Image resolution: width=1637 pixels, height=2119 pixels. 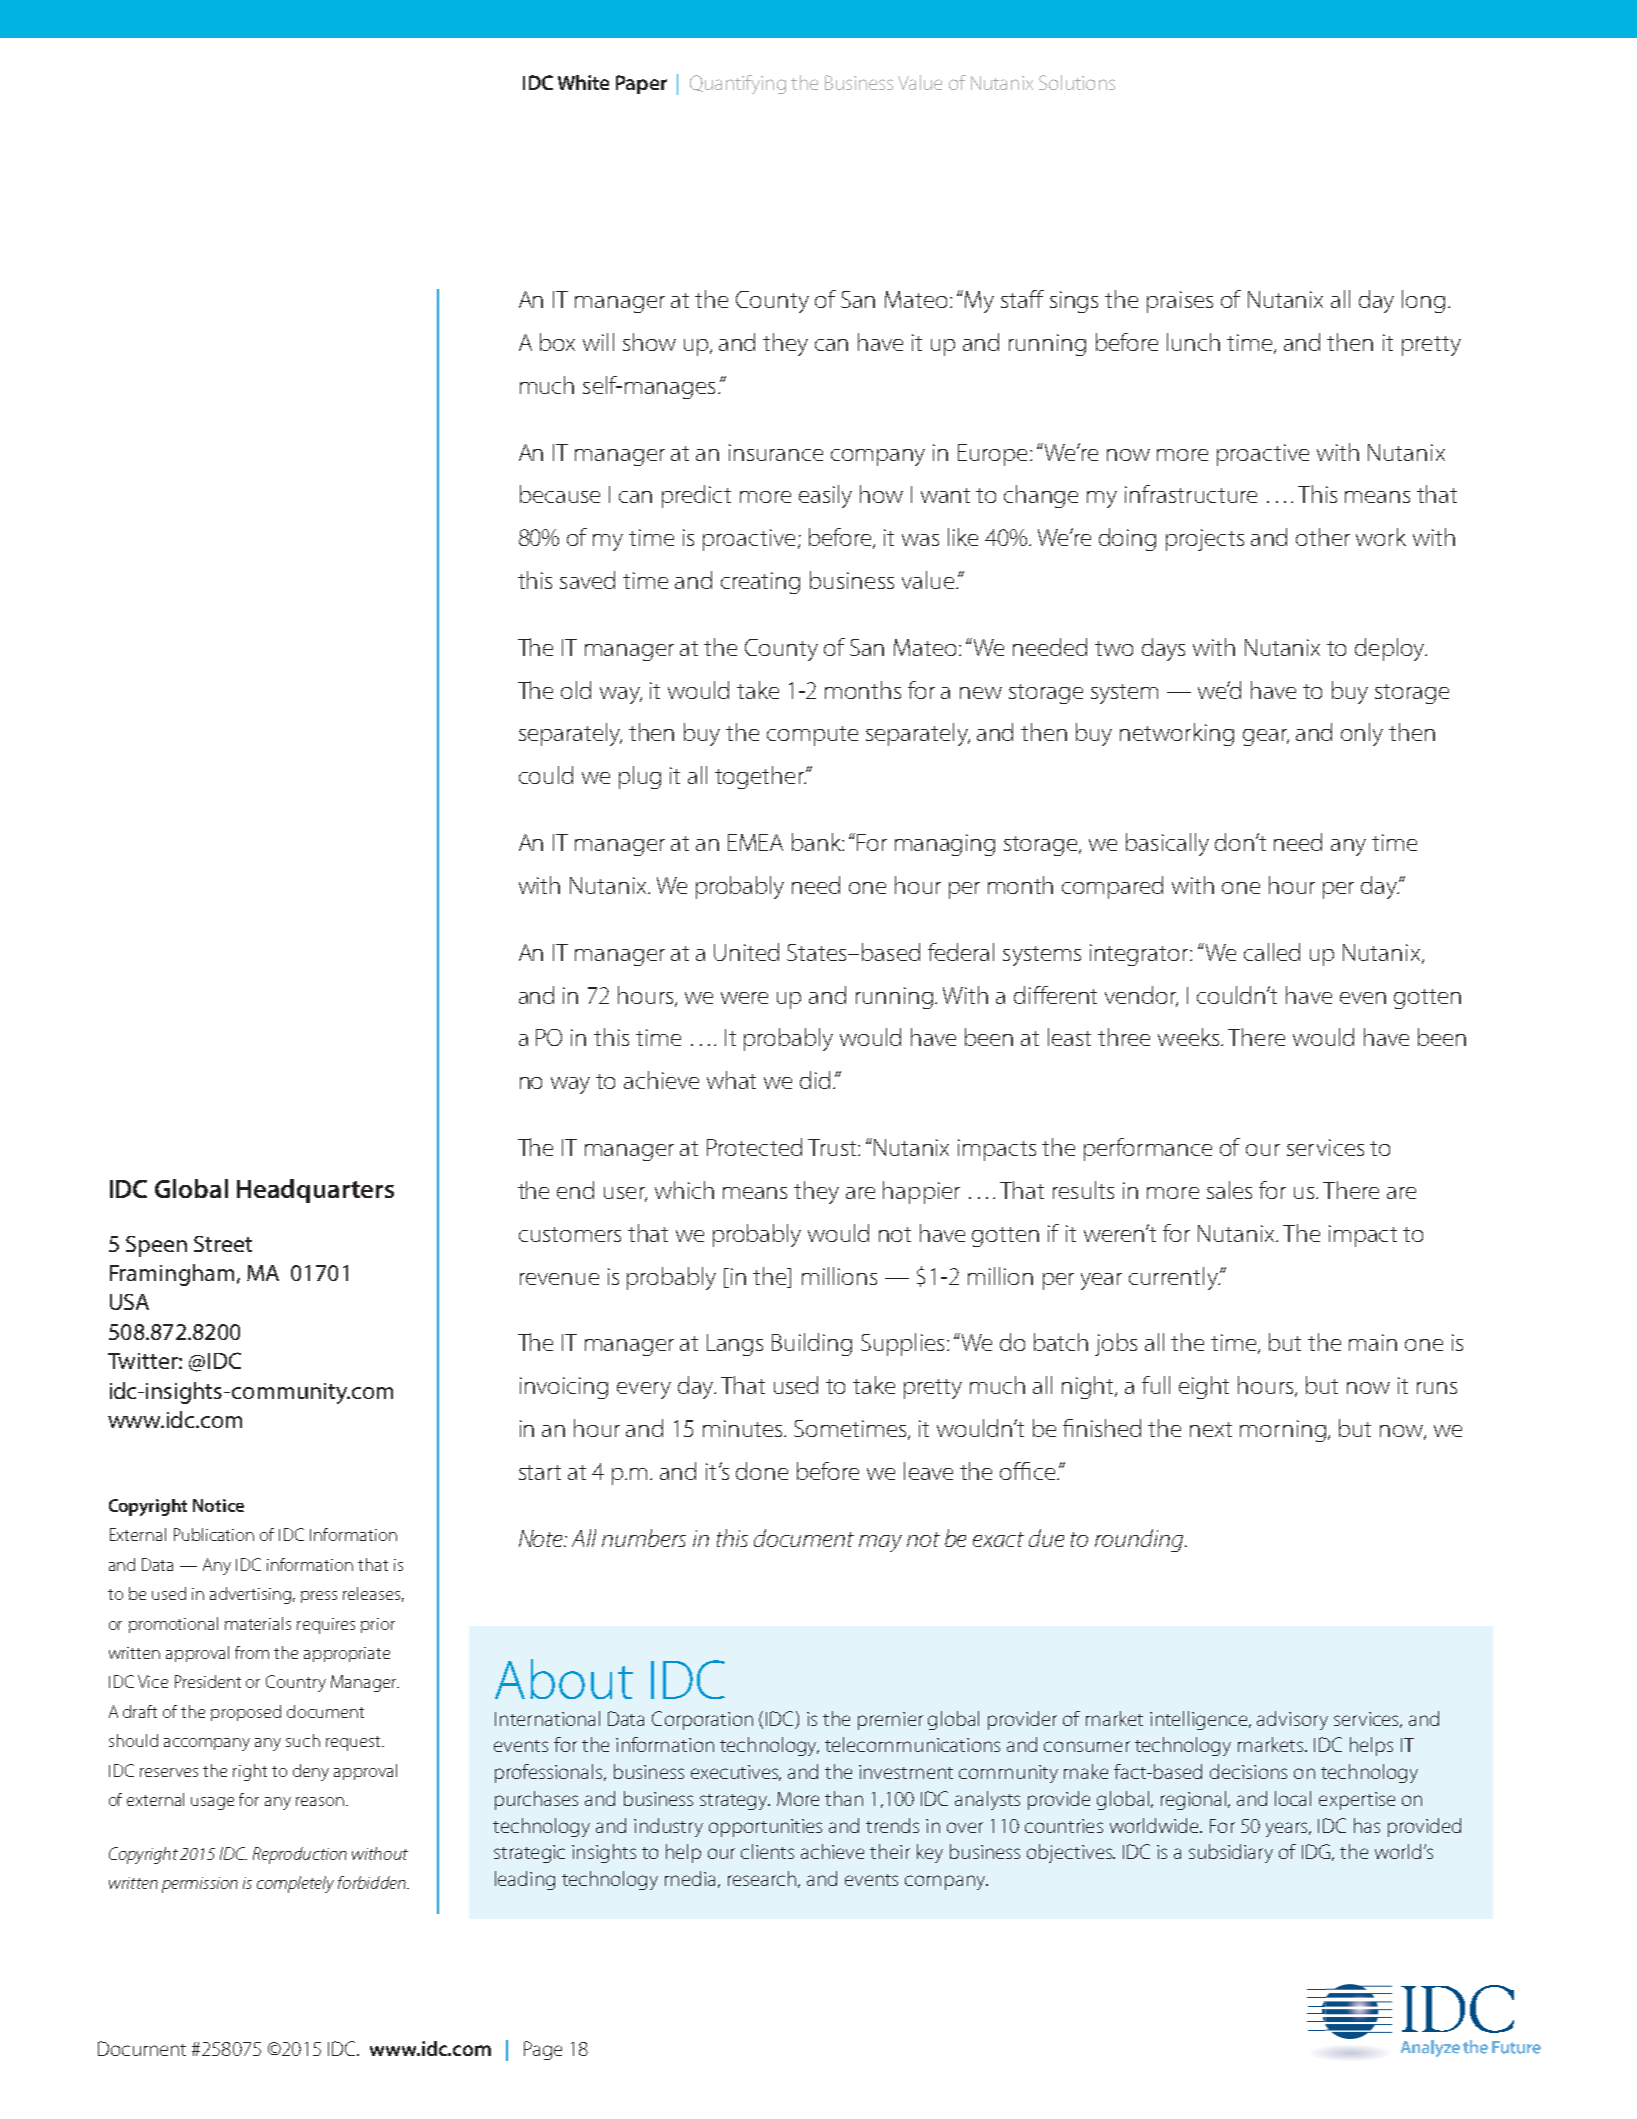 What do you see at coordinates (1077, 82) in the screenshot?
I see `Solutions` at bounding box center [1077, 82].
